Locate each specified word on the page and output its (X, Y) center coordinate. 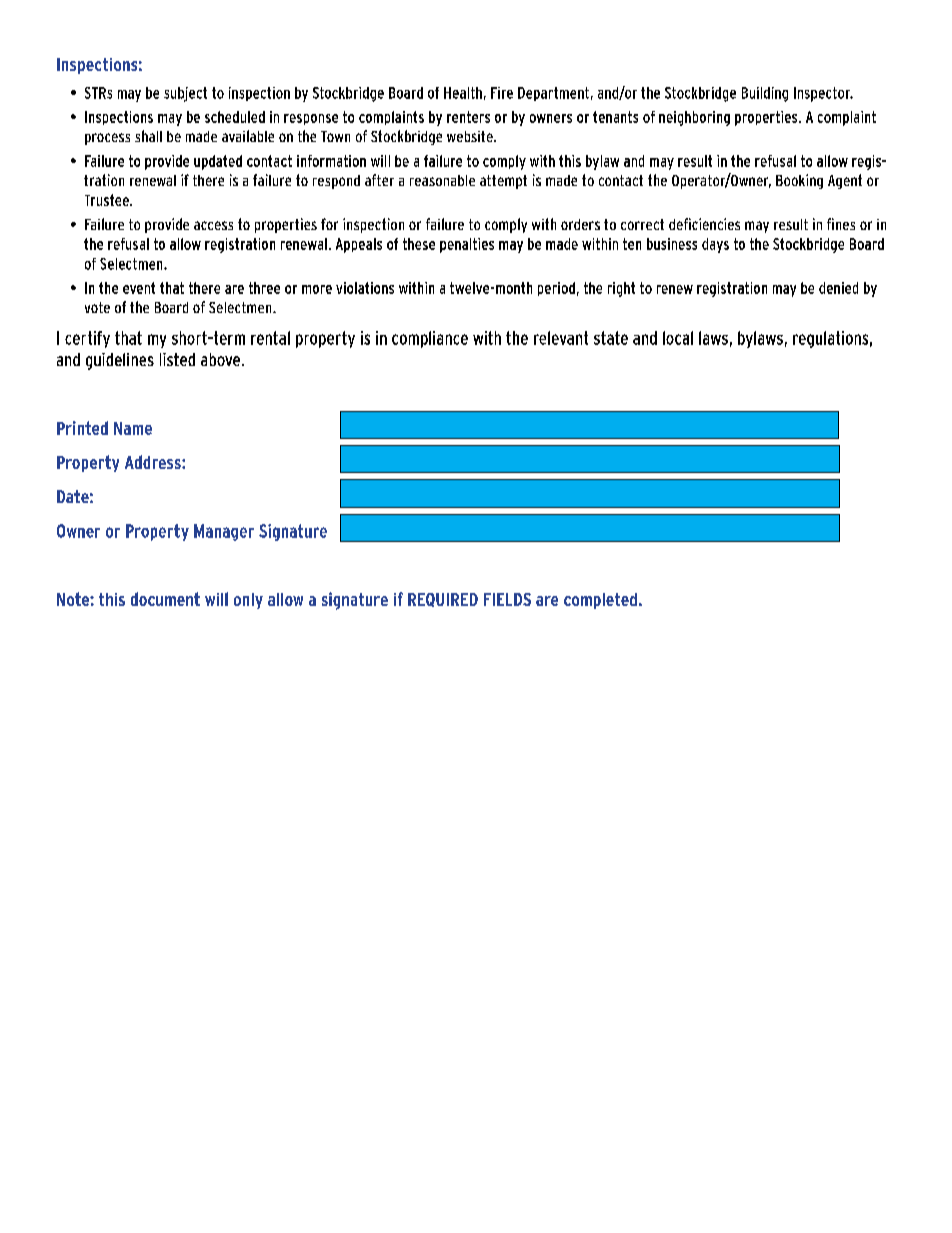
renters (468, 117)
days (715, 245)
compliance (430, 339)
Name (133, 428)
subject (185, 94)
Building (765, 94)
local (678, 338)
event (139, 288)
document (165, 599)
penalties (467, 245)
